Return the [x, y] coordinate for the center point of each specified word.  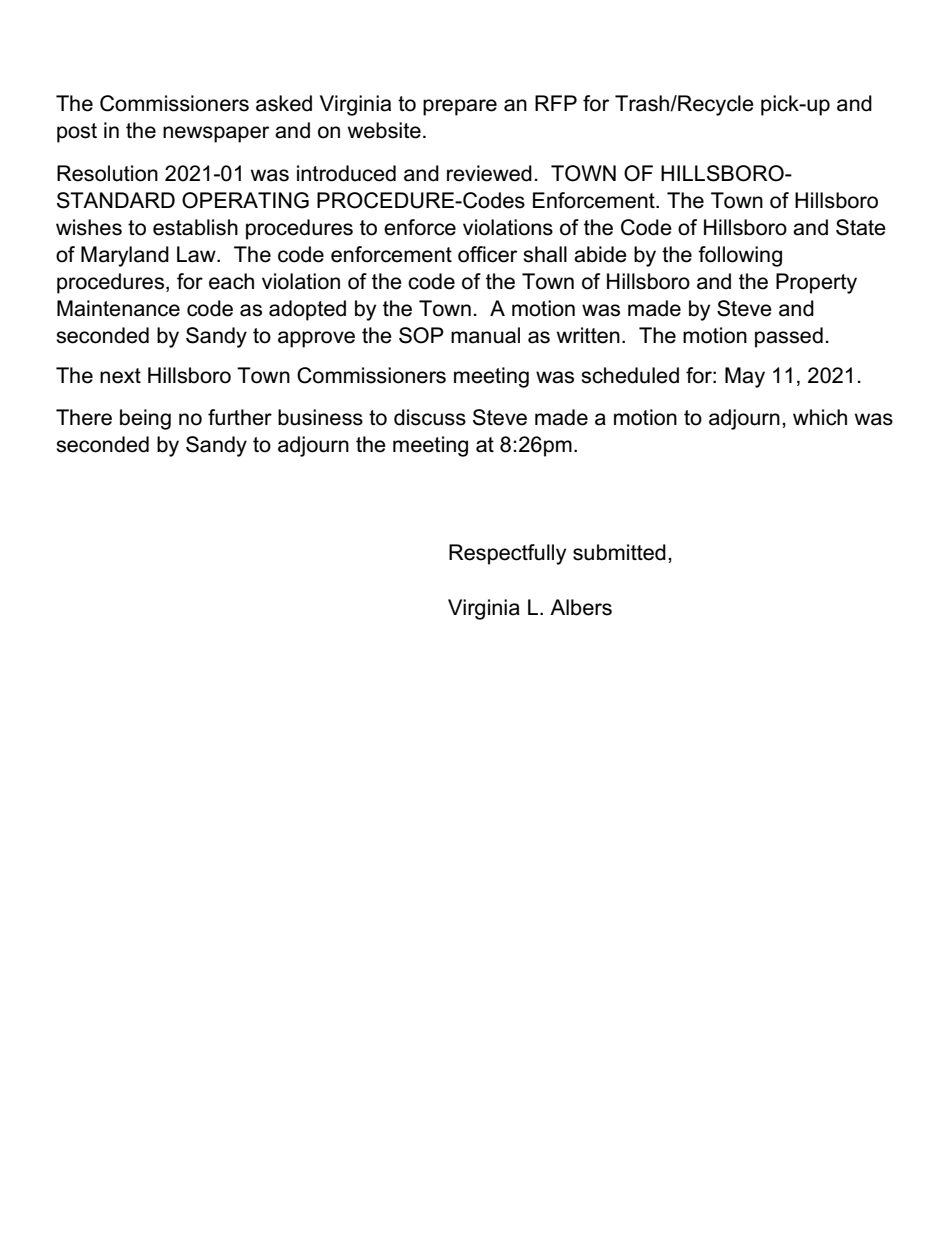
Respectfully [507, 554]
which [820, 417]
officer [487, 254]
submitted [619, 552]
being [145, 419]
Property [816, 283]
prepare [460, 107]
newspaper [216, 134]
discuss [430, 417]
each [231, 281]
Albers [581, 607]
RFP [556, 103]
